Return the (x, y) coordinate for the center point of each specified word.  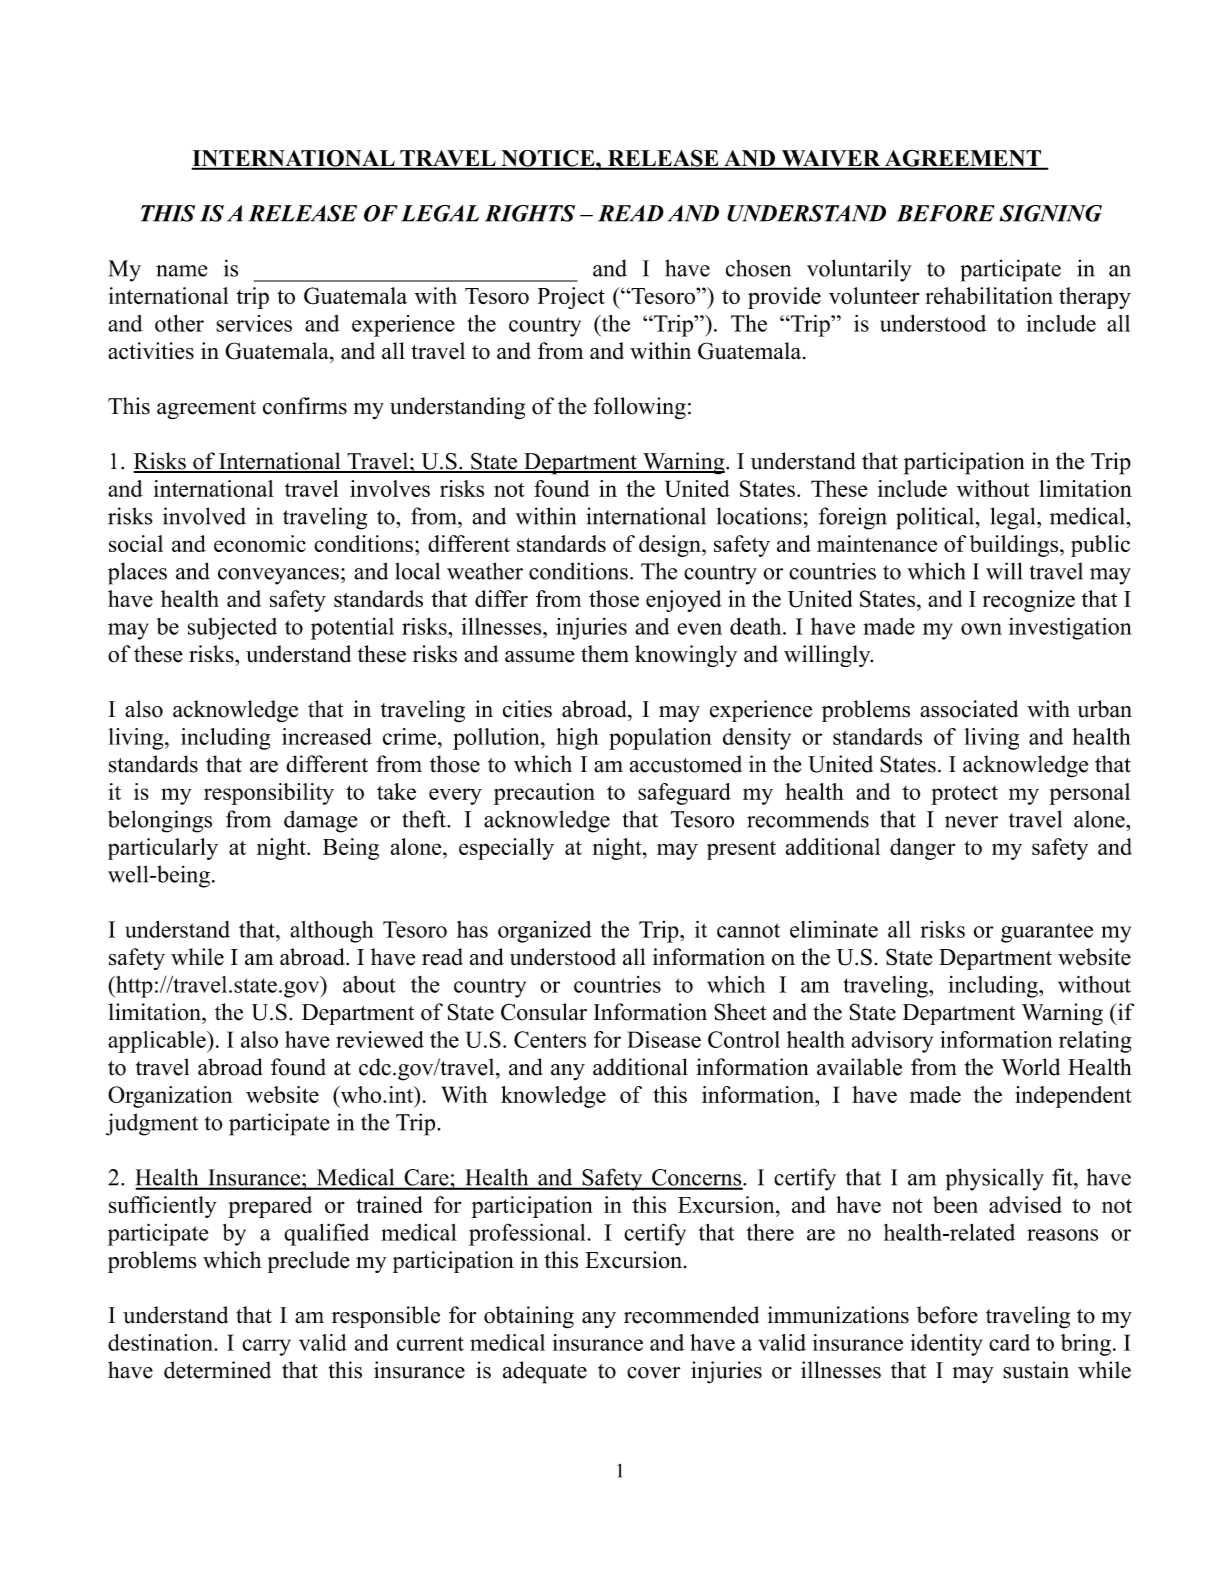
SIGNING (1051, 213)
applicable (158, 1042)
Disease (664, 1039)
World (1030, 1067)
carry (266, 1347)
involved (204, 516)
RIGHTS (530, 213)
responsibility (269, 794)
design (671, 546)
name (181, 271)
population (660, 739)
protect (964, 795)
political (935, 518)
